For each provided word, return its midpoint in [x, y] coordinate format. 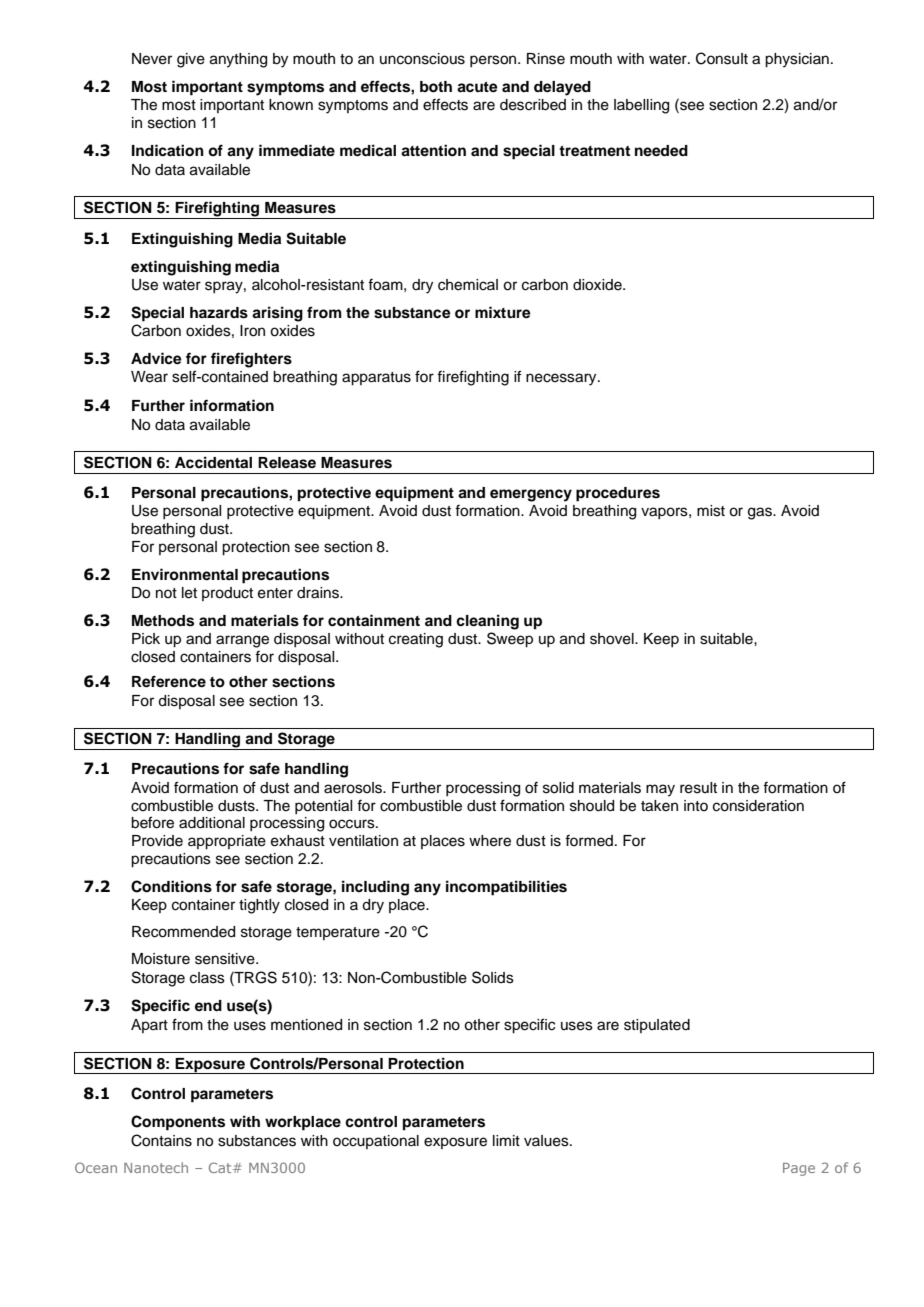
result [698, 788]
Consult [722, 58]
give [191, 60]
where [490, 841]
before [152, 822]
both [436, 87]
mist [711, 511]
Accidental [213, 462]
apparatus [376, 379]
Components [178, 1123]
